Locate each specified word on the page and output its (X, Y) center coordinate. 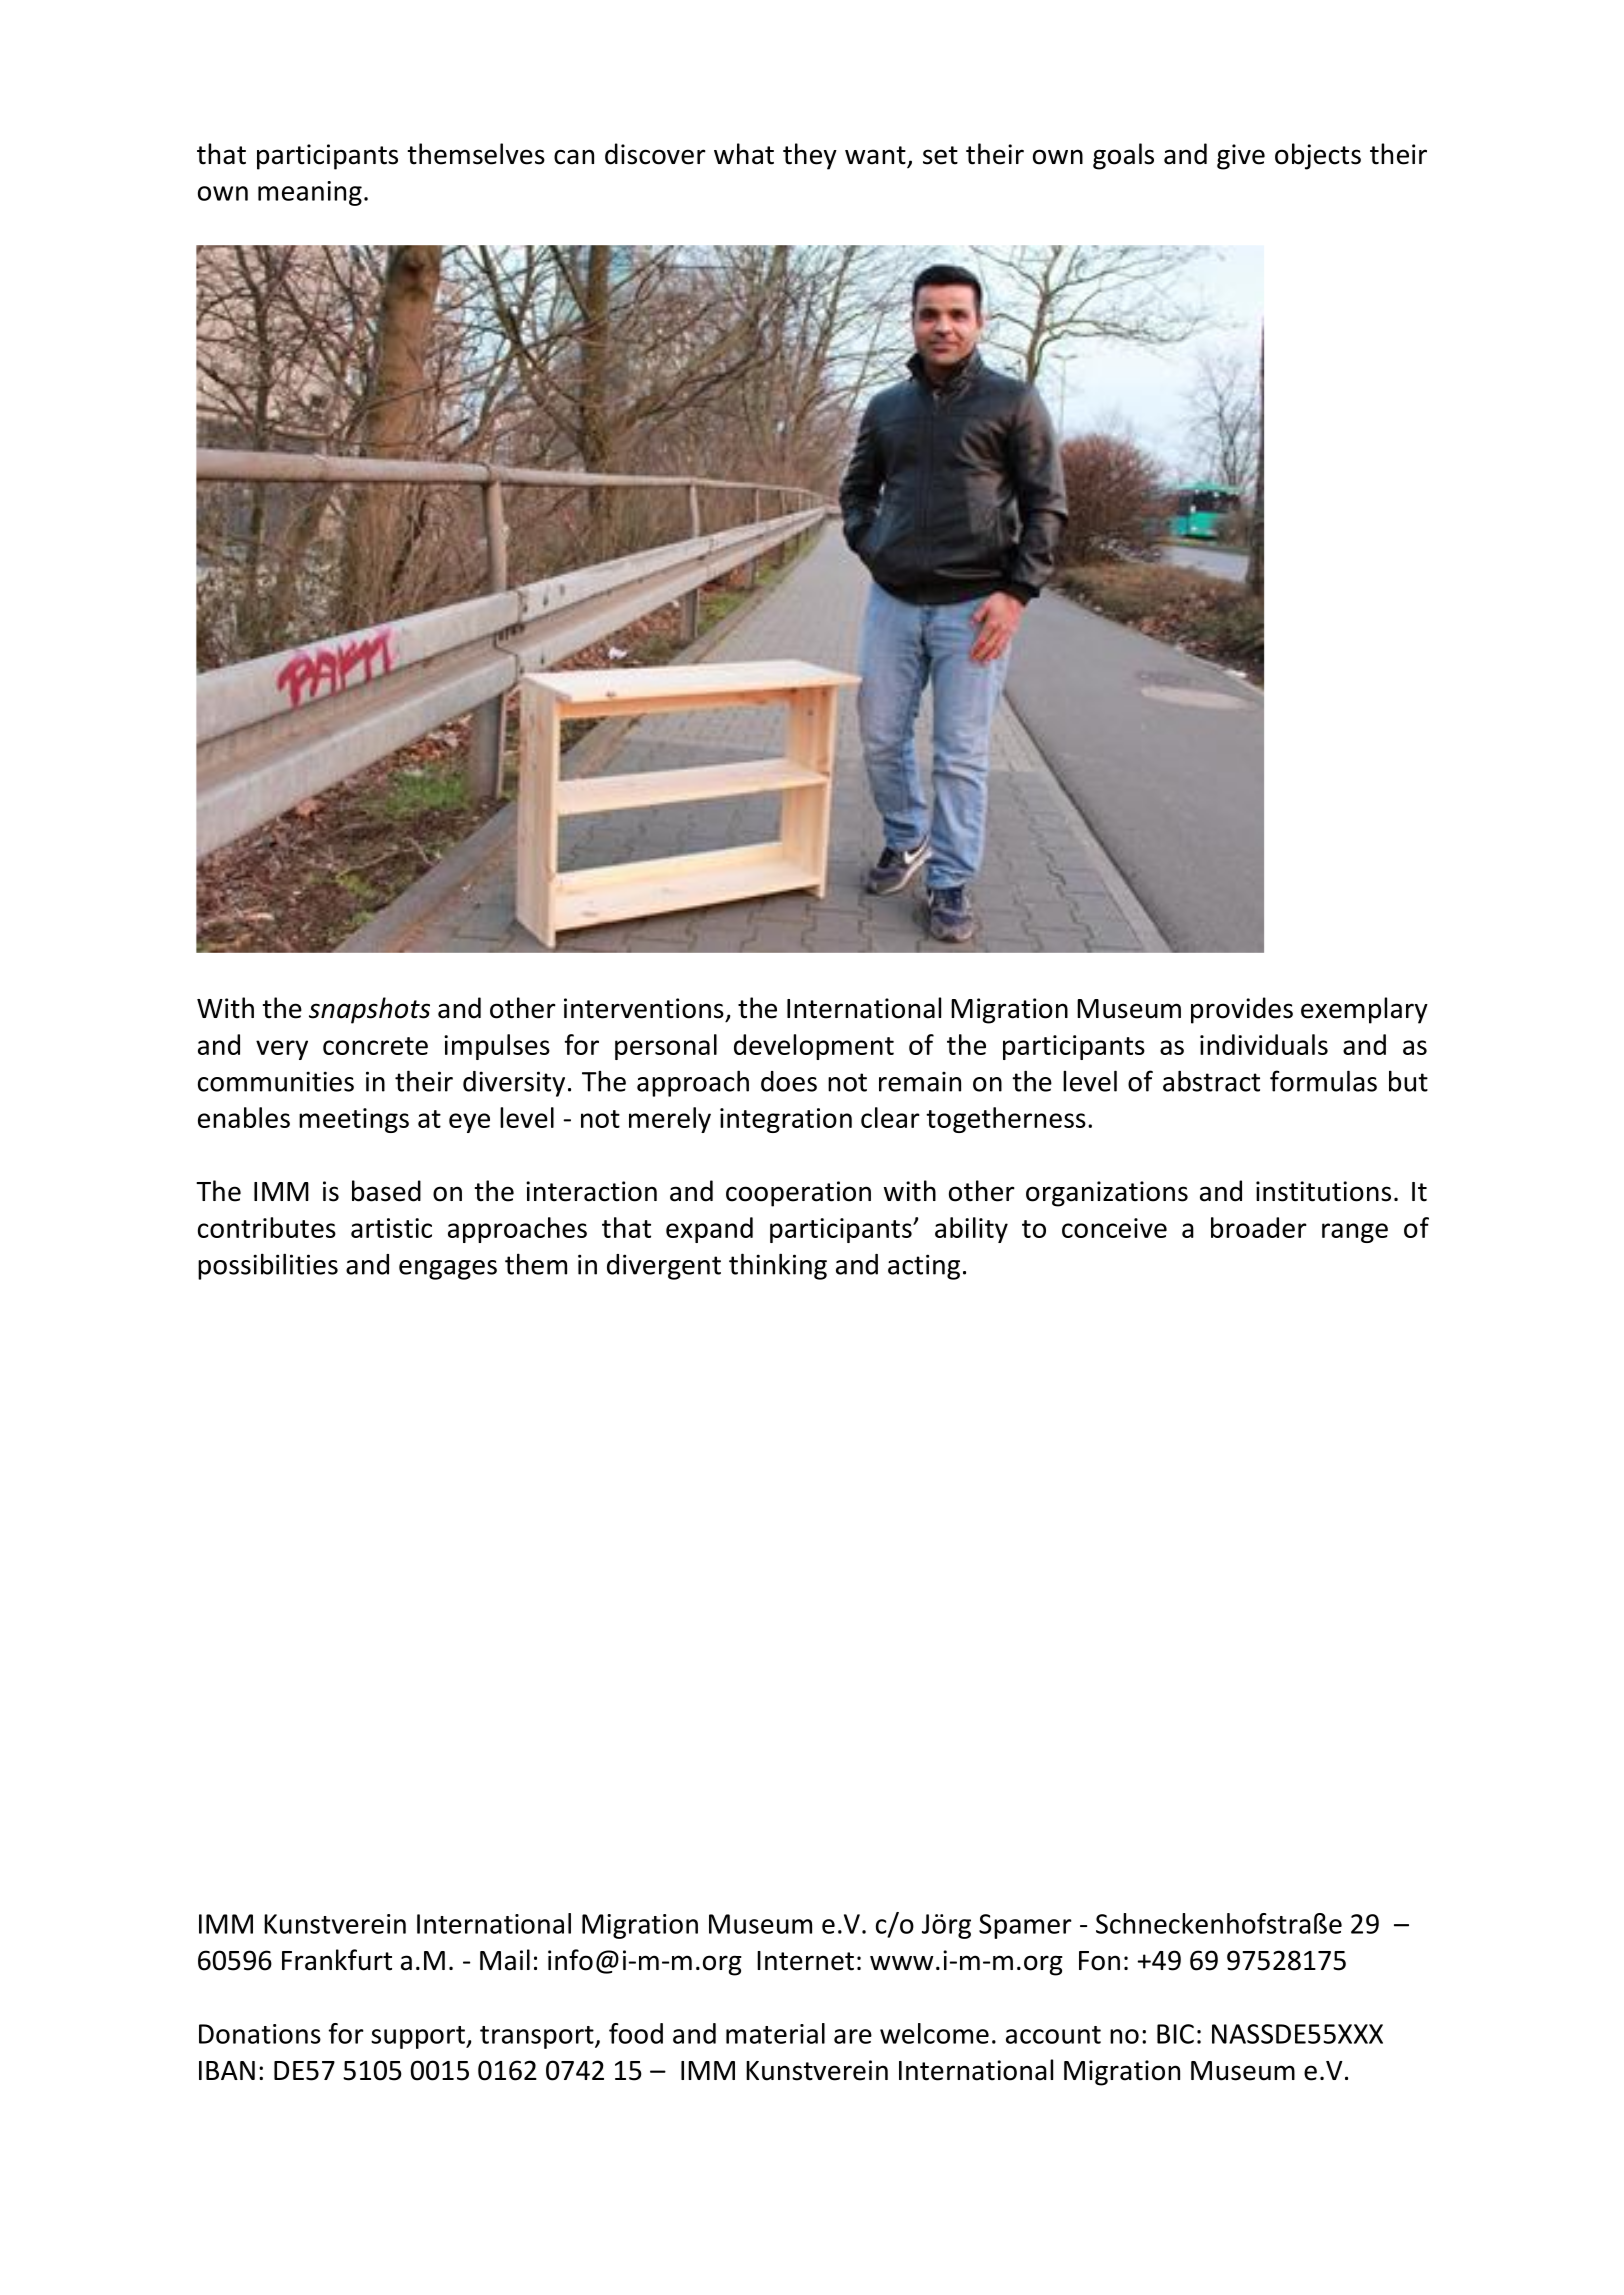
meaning (310, 193)
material (775, 2033)
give (1241, 157)
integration (786, 1120)
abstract (1211, 1081)
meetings (354, 1120)
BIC (1175, 2034)
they (810, 156)
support (419, 2037)
